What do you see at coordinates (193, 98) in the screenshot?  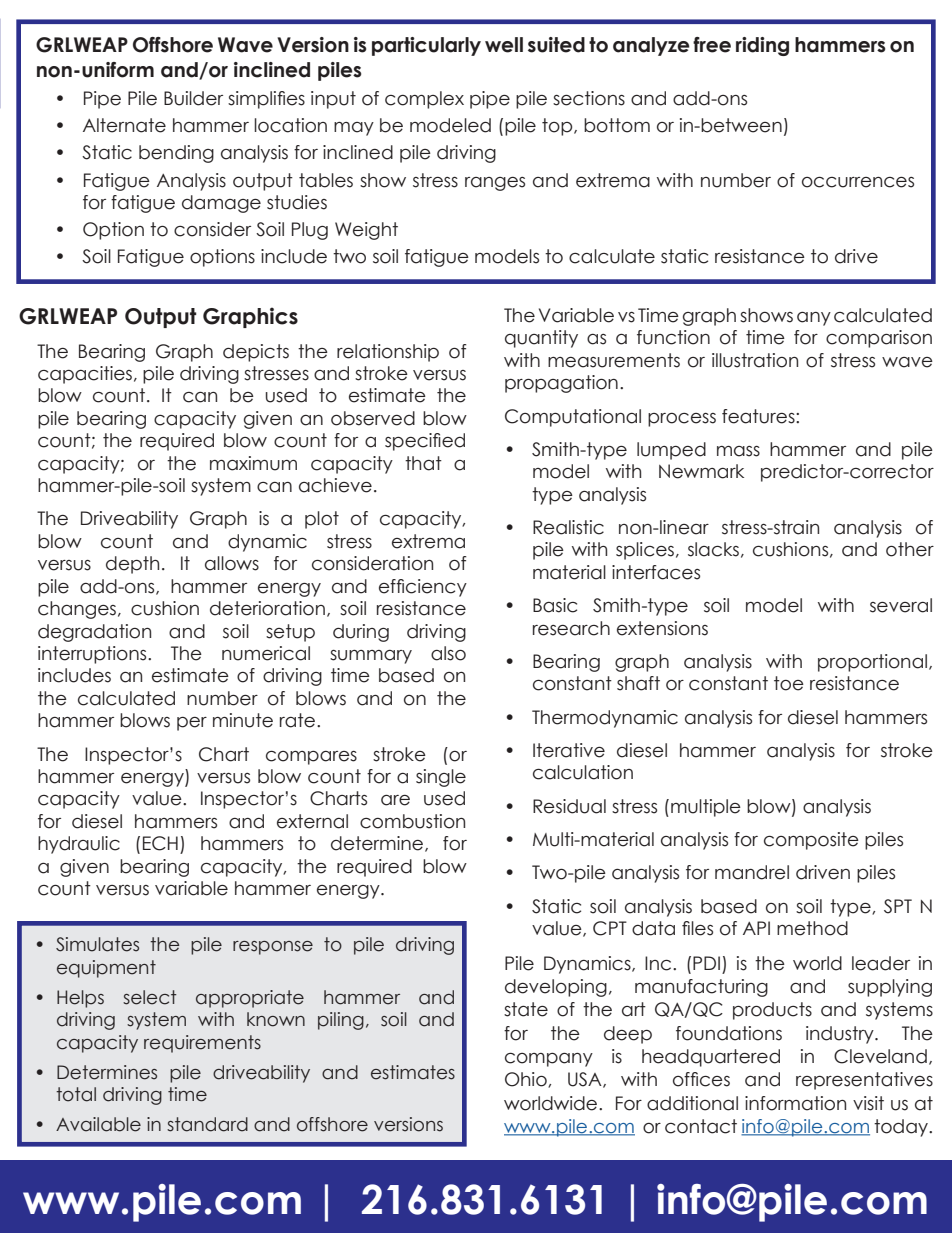 I see `Builder` at bounding box center [193, 98].
